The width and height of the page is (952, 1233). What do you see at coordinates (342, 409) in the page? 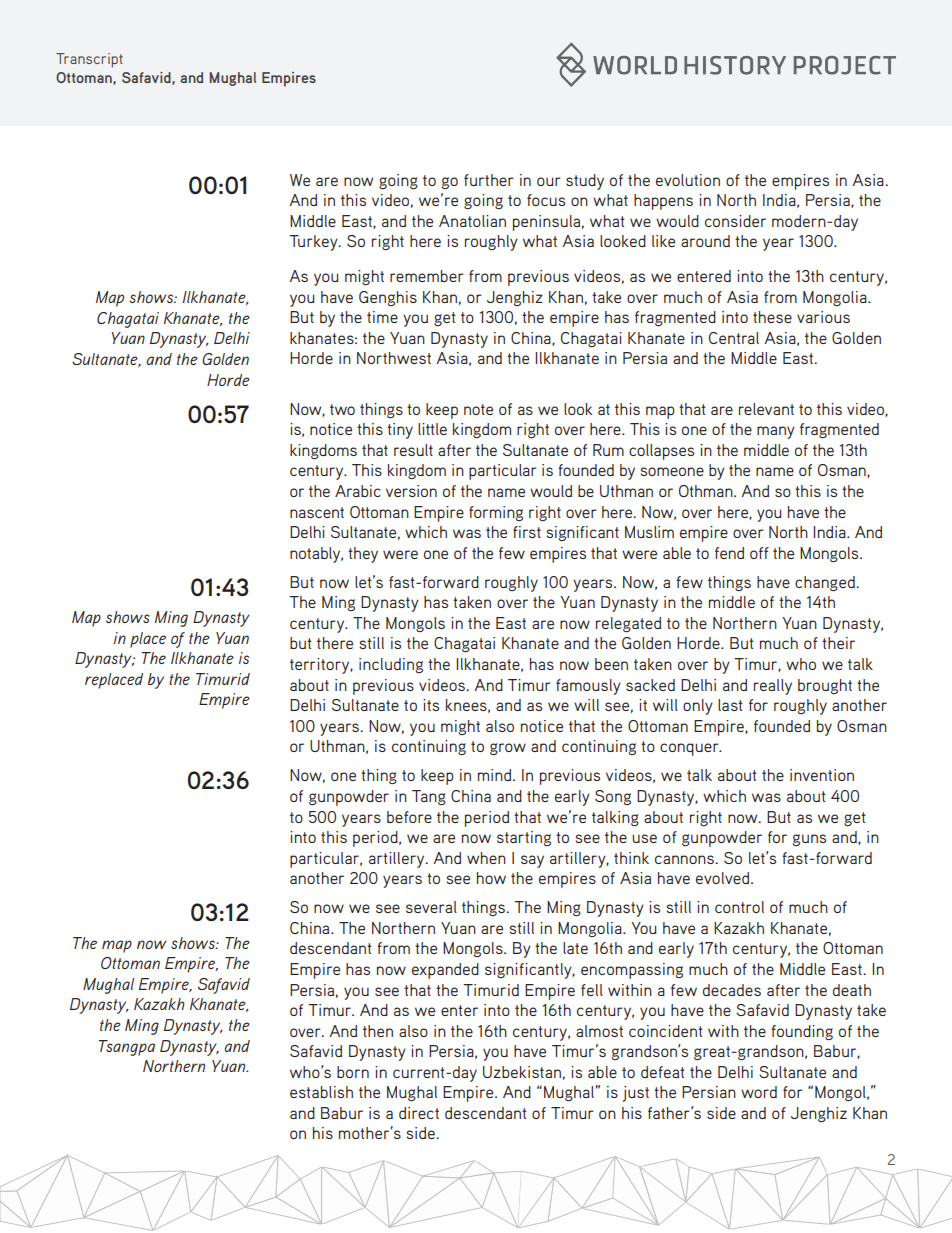
I see `two` at bounding box center [342, 409].
